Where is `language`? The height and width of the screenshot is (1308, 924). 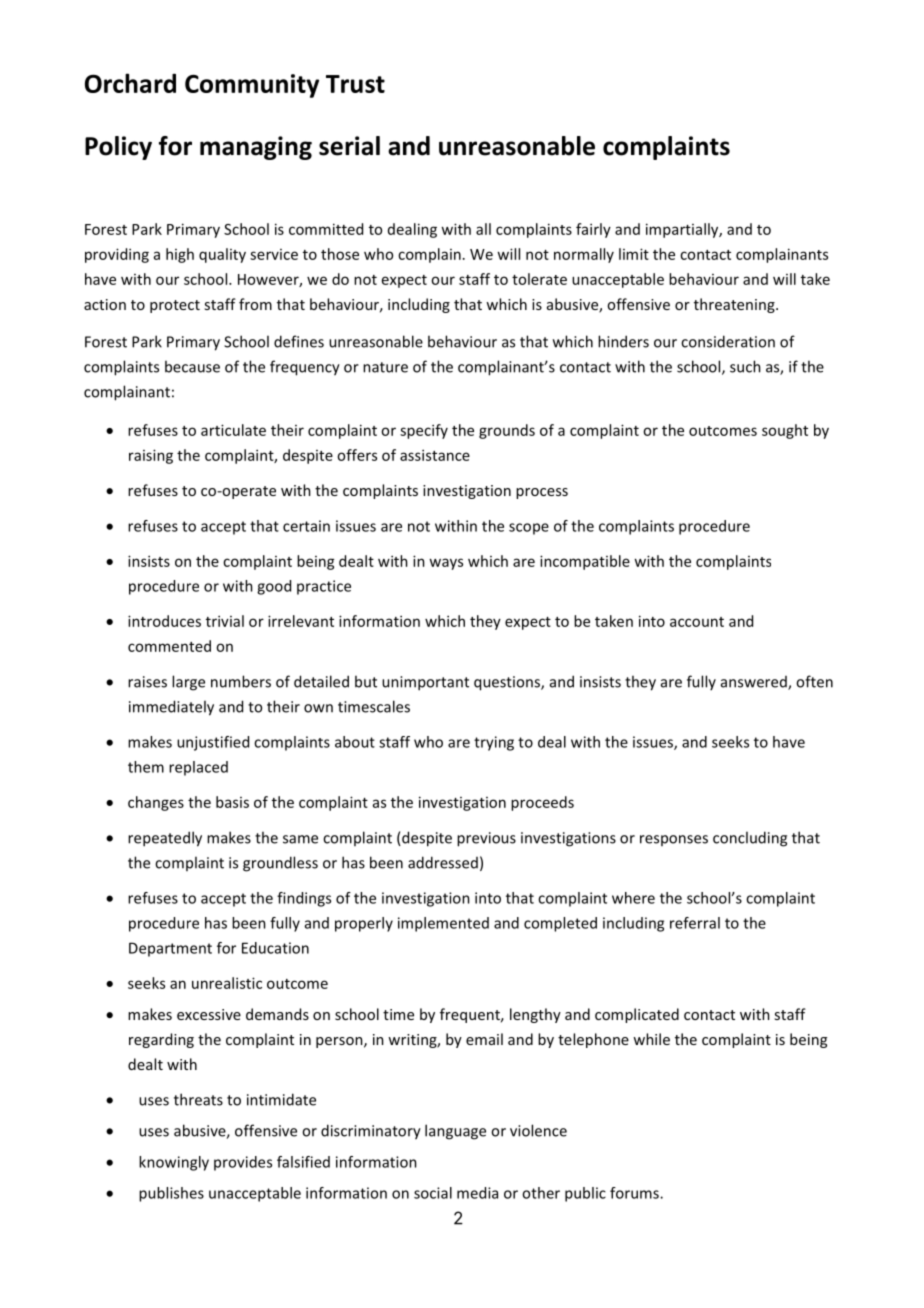 language is located at coordinates (455, 1132).
